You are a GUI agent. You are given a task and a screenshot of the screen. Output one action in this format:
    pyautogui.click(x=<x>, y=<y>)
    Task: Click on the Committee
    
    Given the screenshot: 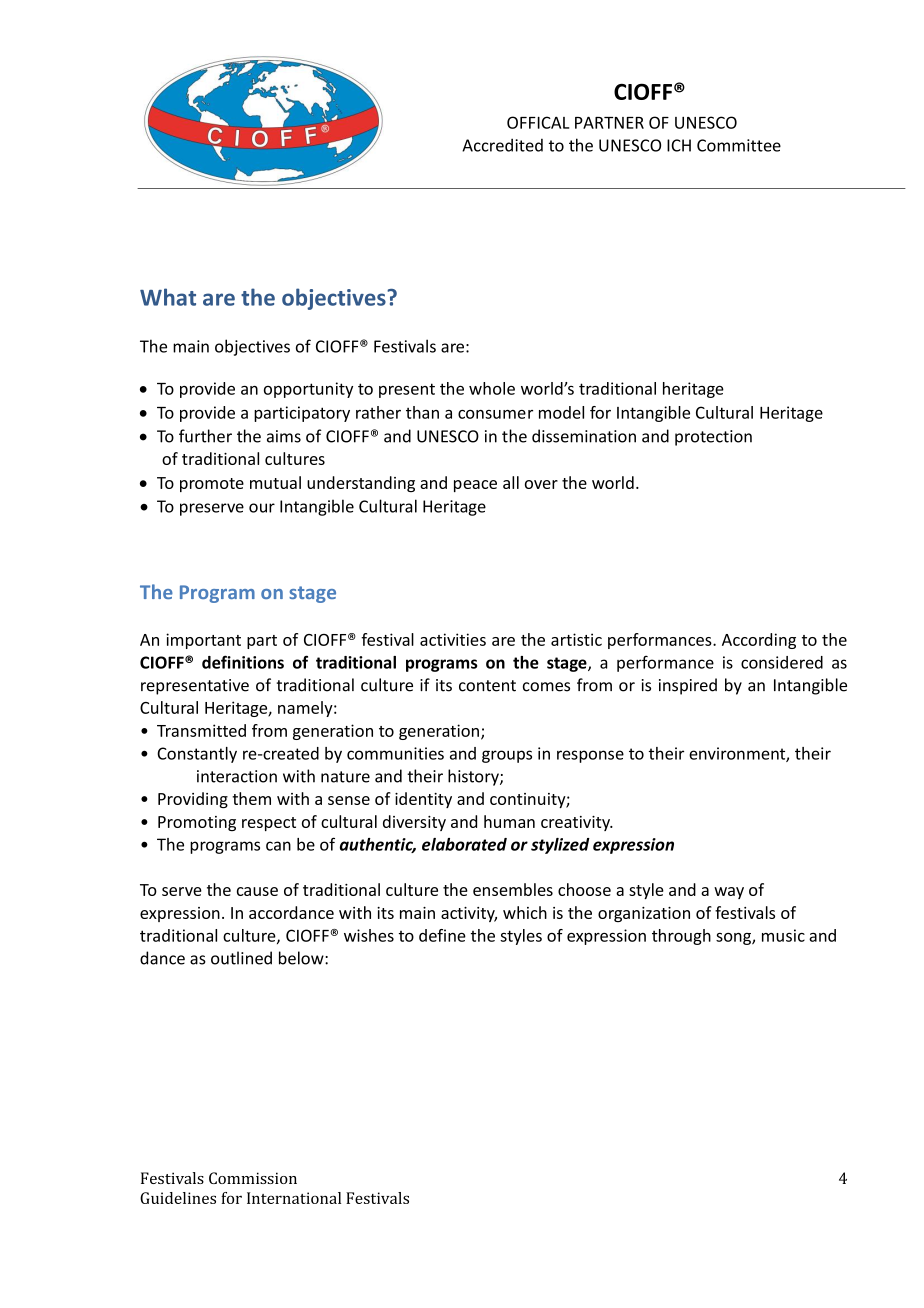 What is the action you would take?
    pyautogui.click(x=739, y=145)
